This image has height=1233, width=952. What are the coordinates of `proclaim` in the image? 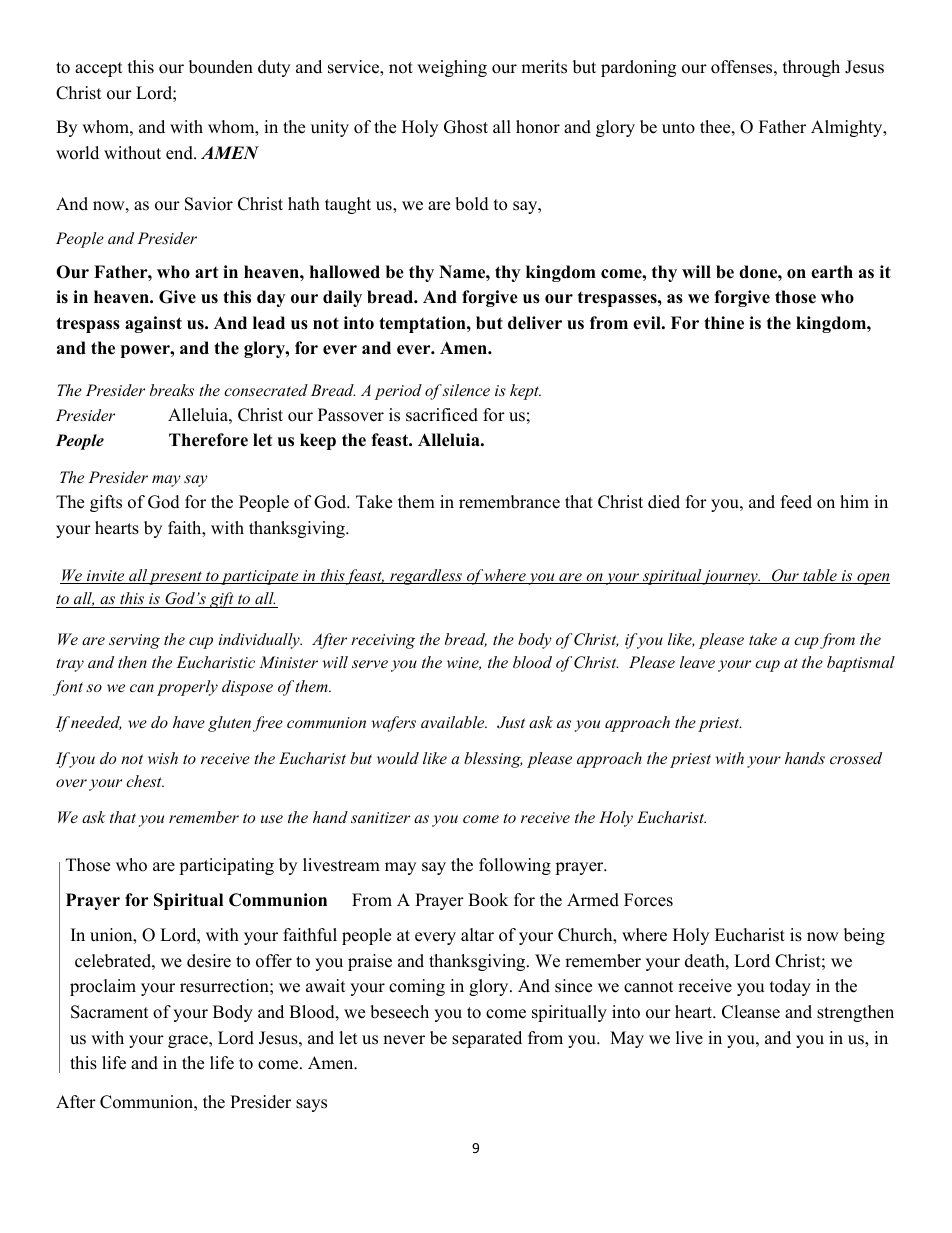 It's located at (103, 987).
